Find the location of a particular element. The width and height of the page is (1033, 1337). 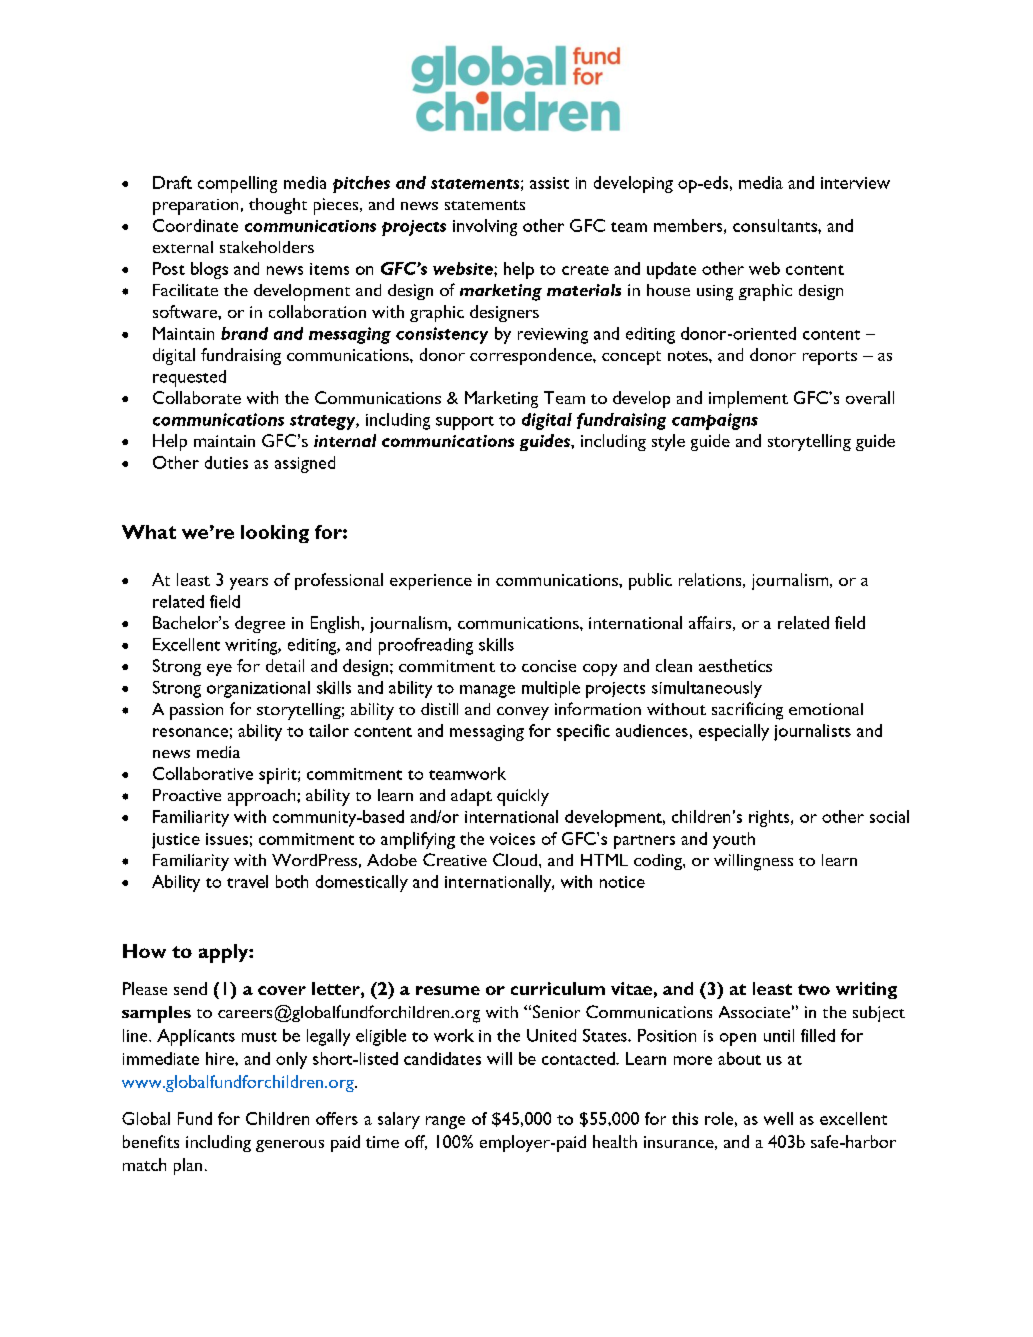

involving is located at coordinates (485, 227).
